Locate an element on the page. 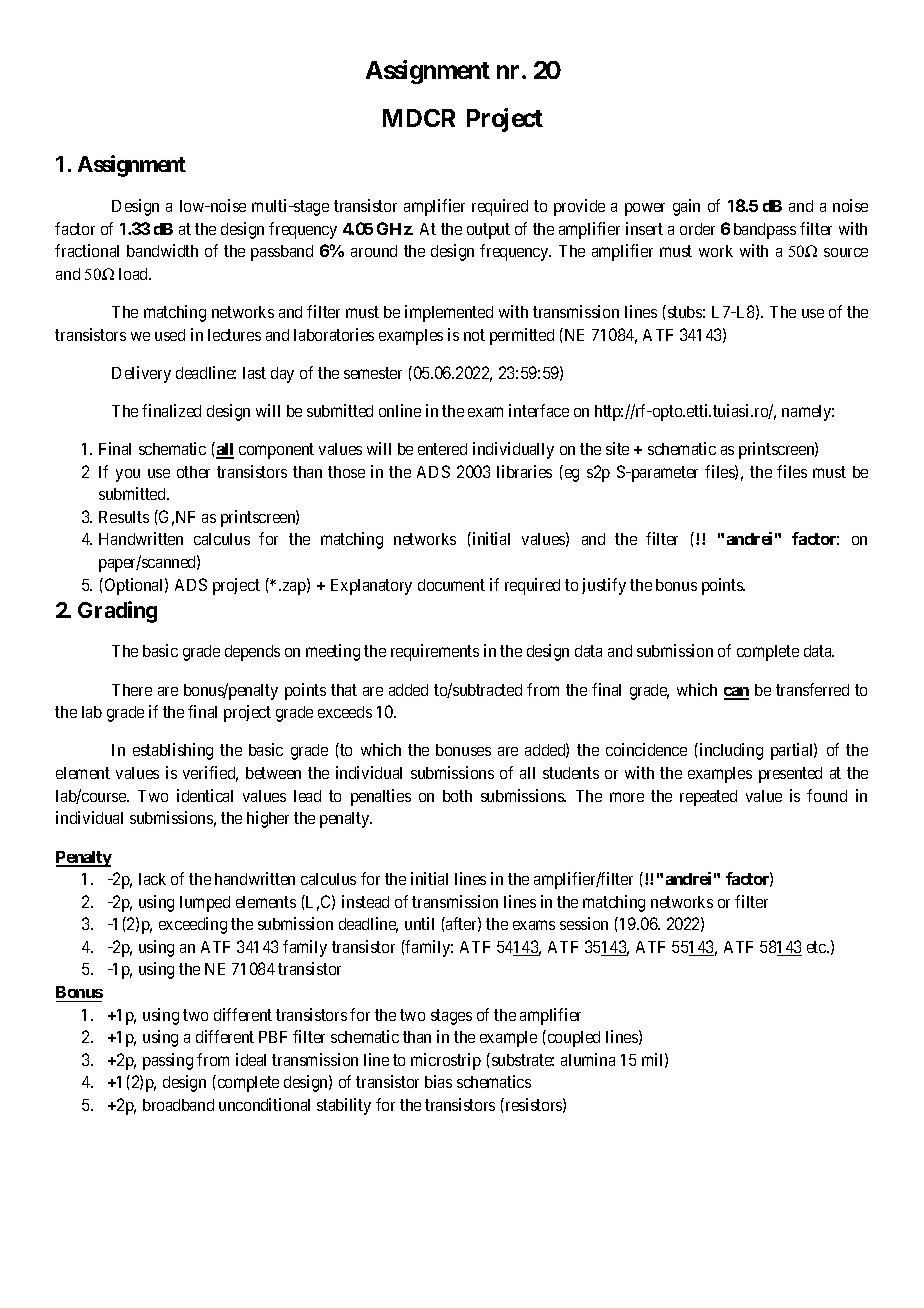  passing is located at coordinates (168, 1061).
